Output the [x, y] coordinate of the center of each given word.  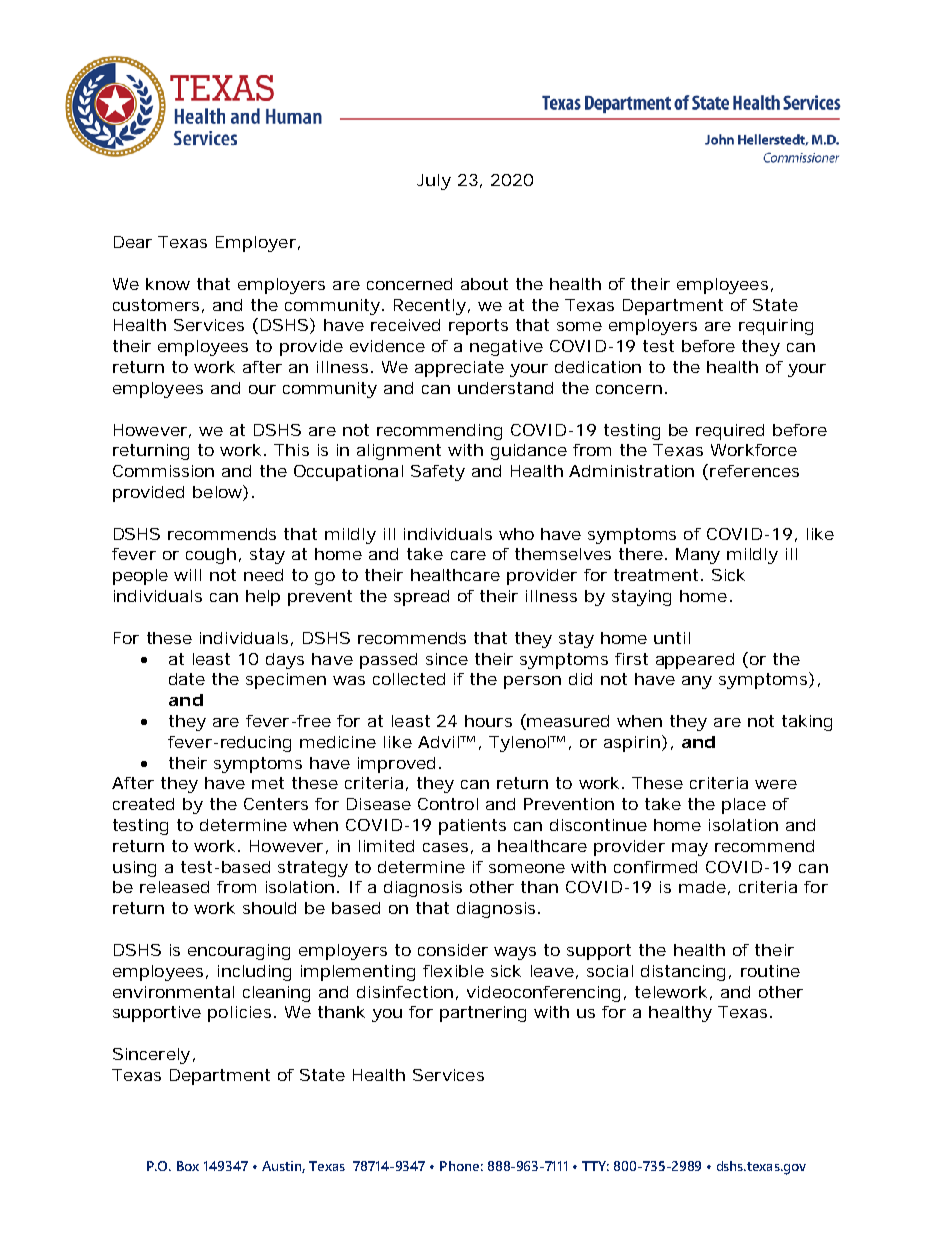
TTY [595, 1166]
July [434, 182]
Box [188, 1166]
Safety [438, 473]
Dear [133, 242]
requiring [776, 327]
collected [409, 679]
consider [453, 950]
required [730, 432]
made [702, 887]
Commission [163, 471]
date [187, 679]
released [174, 887]
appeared [695, 661]
